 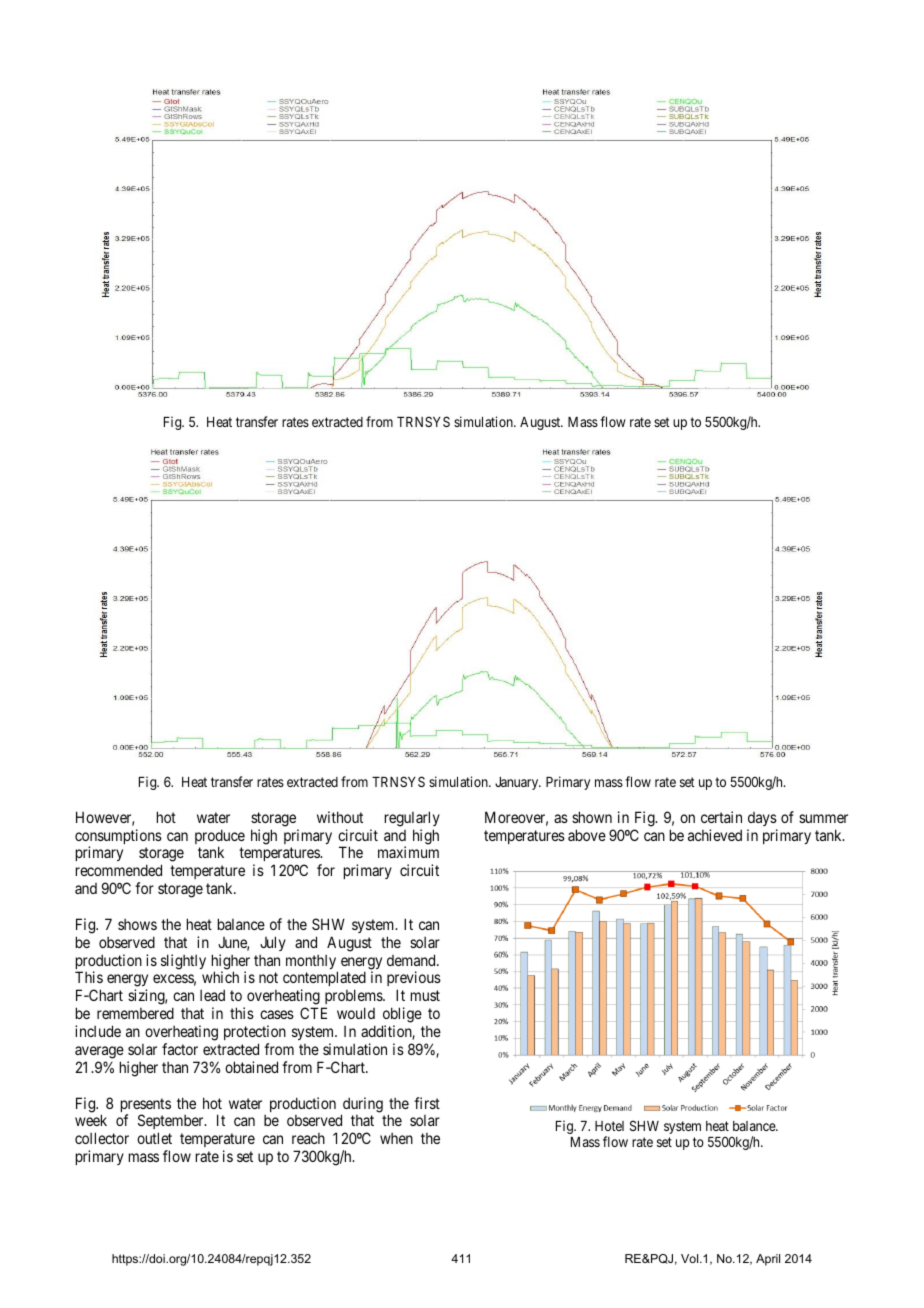 I want to click on oblige, so click(x=402, y=1016).
